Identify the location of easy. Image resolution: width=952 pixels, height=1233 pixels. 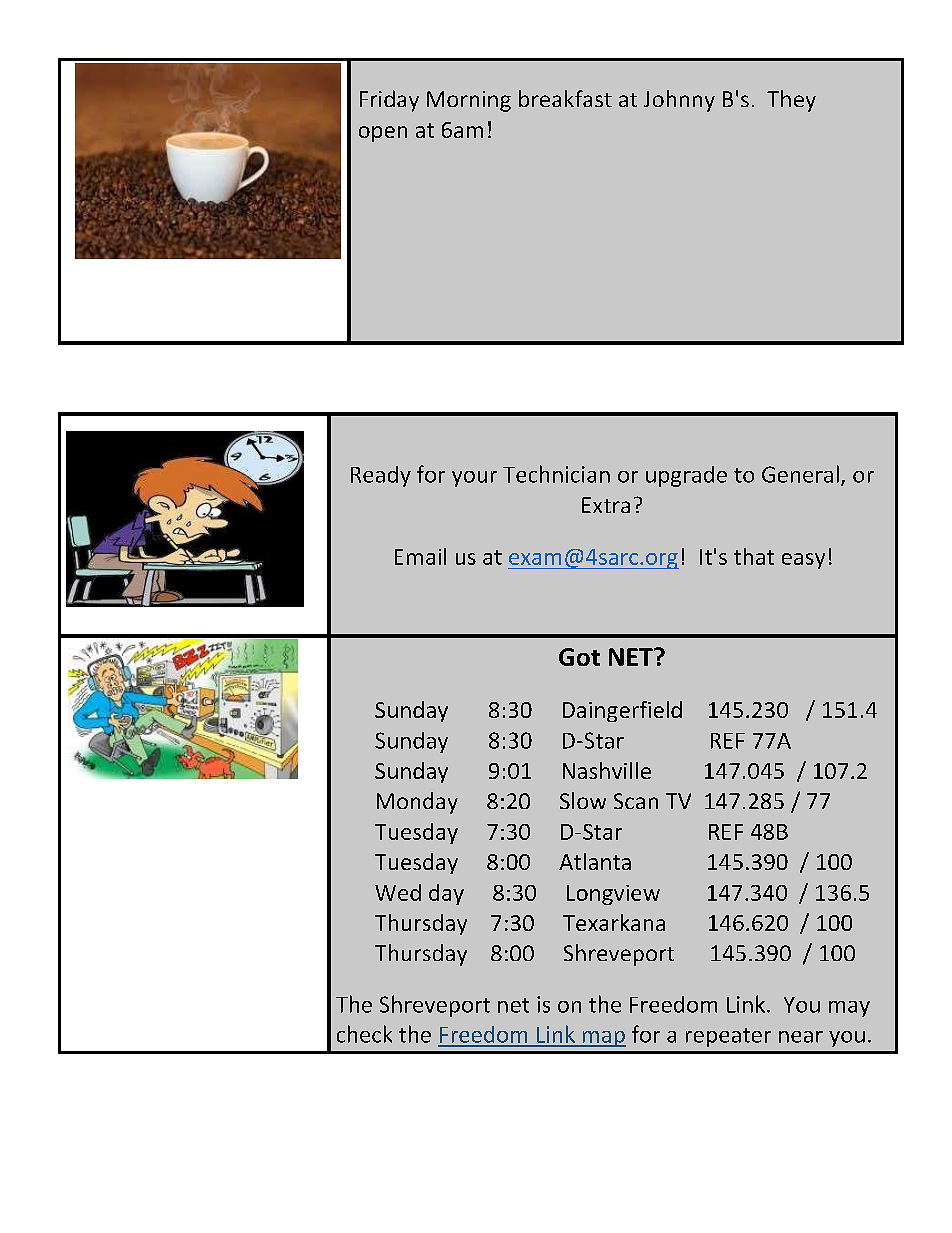
(803, 561).
